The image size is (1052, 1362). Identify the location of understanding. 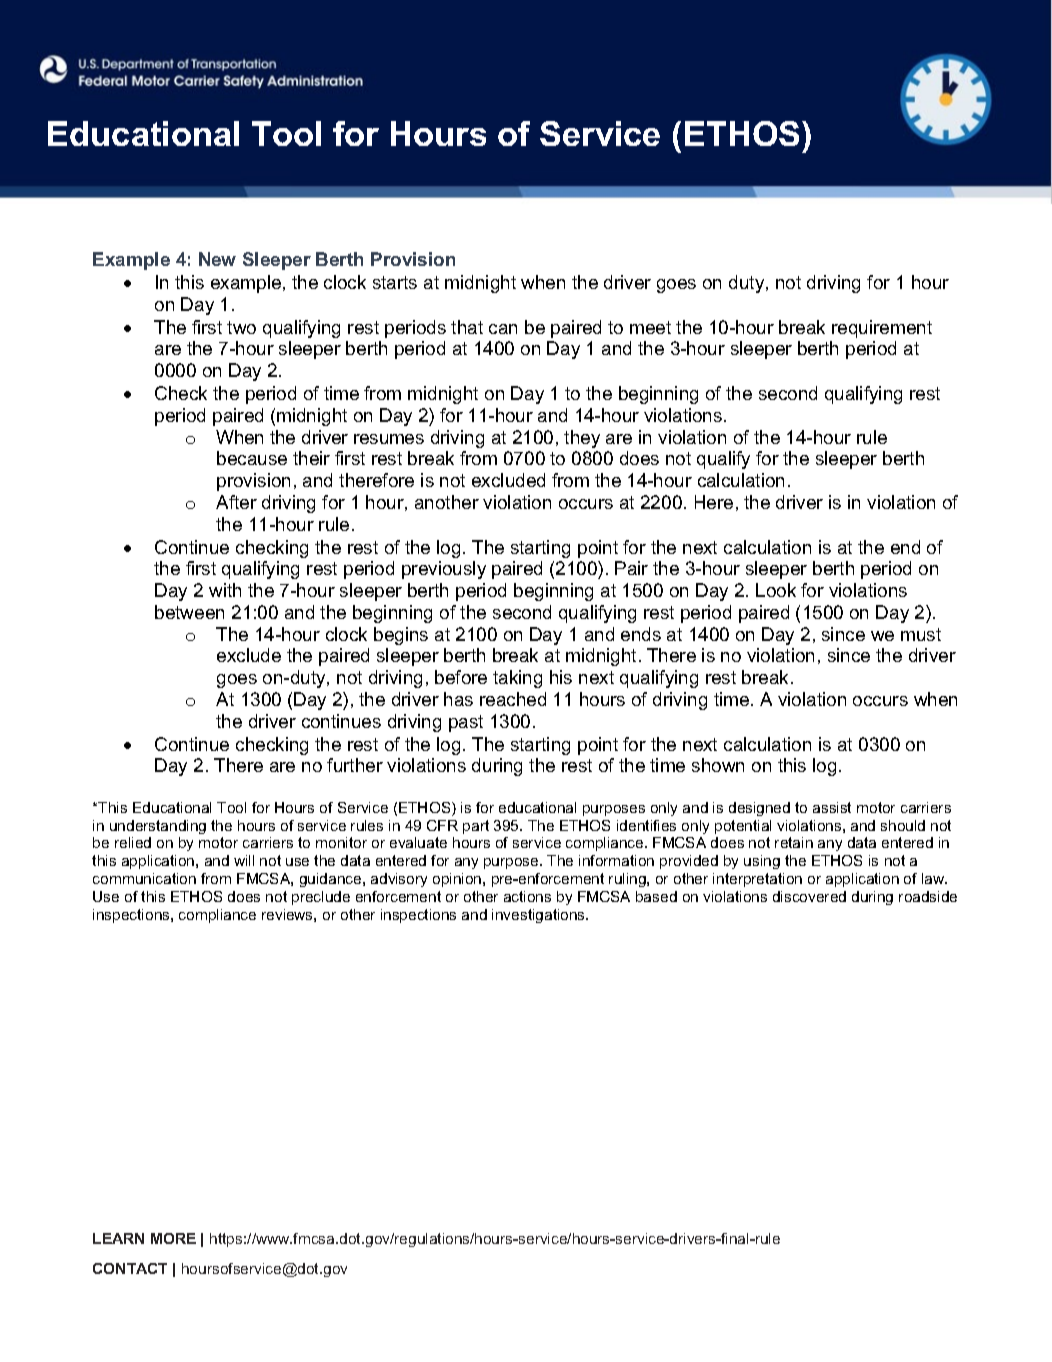
(158, 827).
